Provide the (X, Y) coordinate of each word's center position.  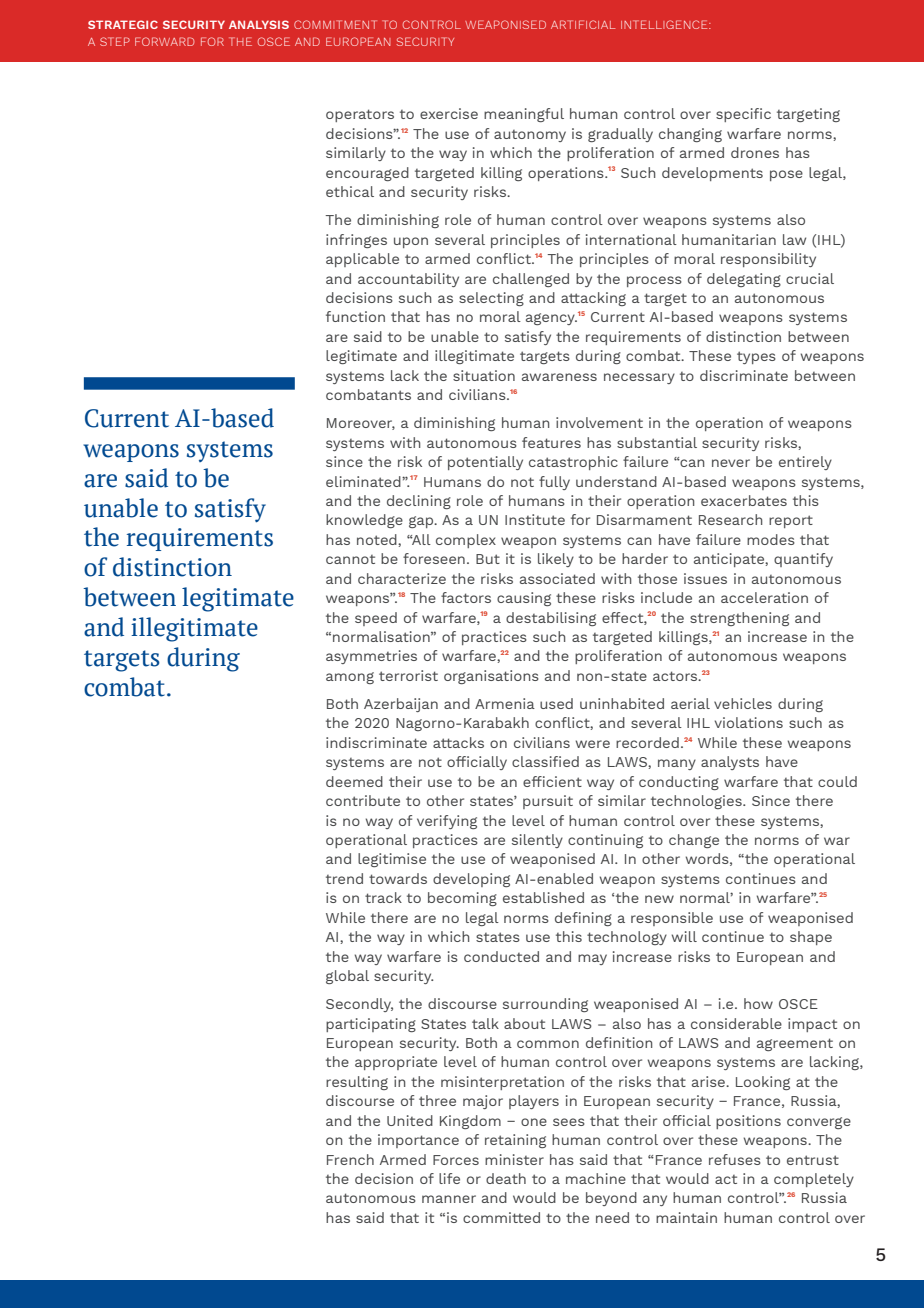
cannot (350, 559)
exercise (449, 113)
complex (466, 541)
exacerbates (744, 500)
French (350, 1159)
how (758, 1003)
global (347, 977)
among (350, 678)
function (355, 316)
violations (749, 722)
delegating (744, 280)
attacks (458, 742)
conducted (501, 956)
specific (743, 115)
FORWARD (165, 41)
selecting (491, 299)
